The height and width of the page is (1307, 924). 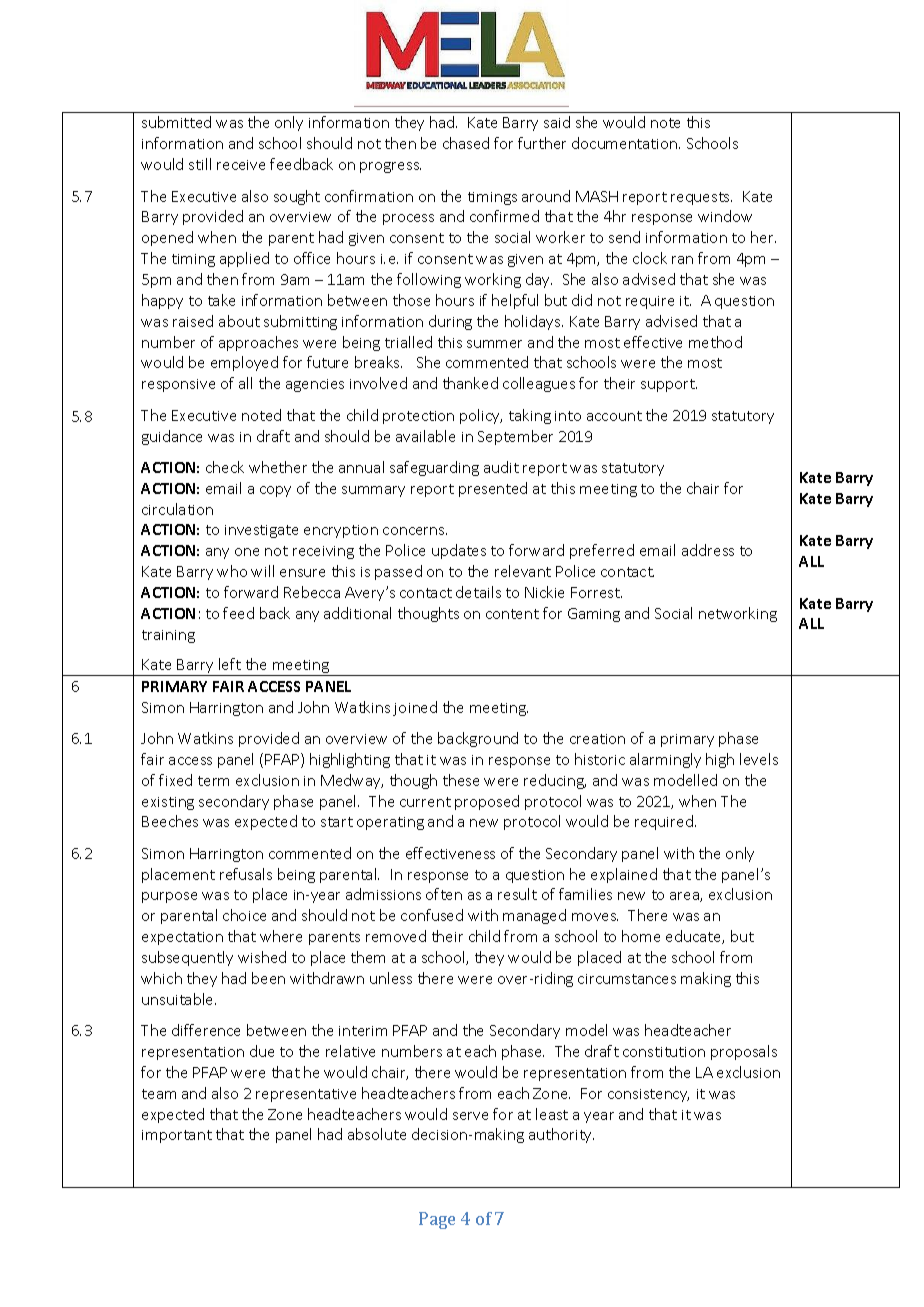 What do you see at coordinates (225, 467) in the page?
I see `check` at bounding box center [225, 467].
